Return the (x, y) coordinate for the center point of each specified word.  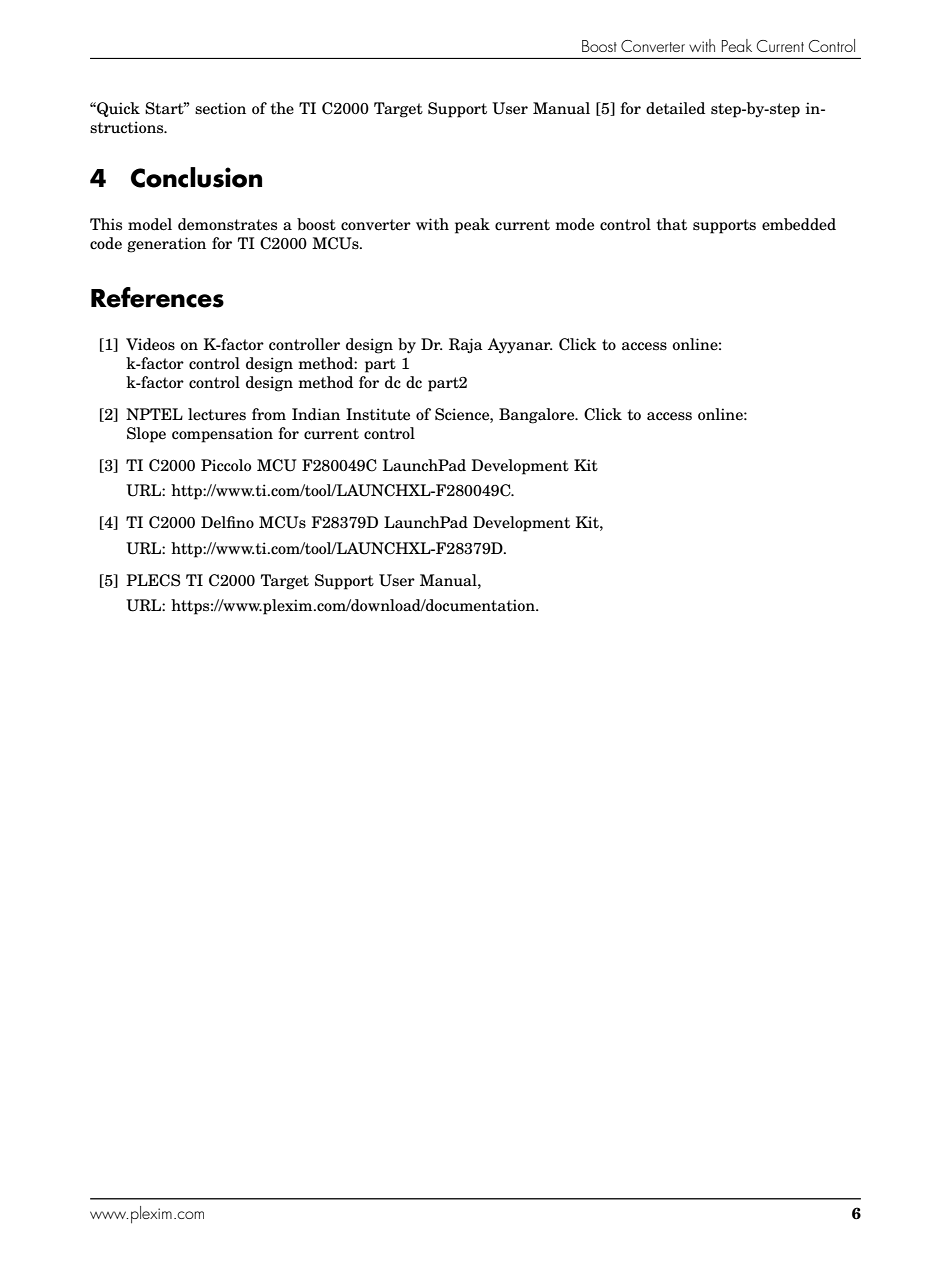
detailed (675, 108)
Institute (378, 414)
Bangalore (538, 416)
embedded (799, 224)
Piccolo (226, 465)
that (671, 224)
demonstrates (227, 224)
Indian (316, 414)
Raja (466, 345)
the (282, 108)
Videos (150, 344)
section (220, 108)
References (157, 297)
